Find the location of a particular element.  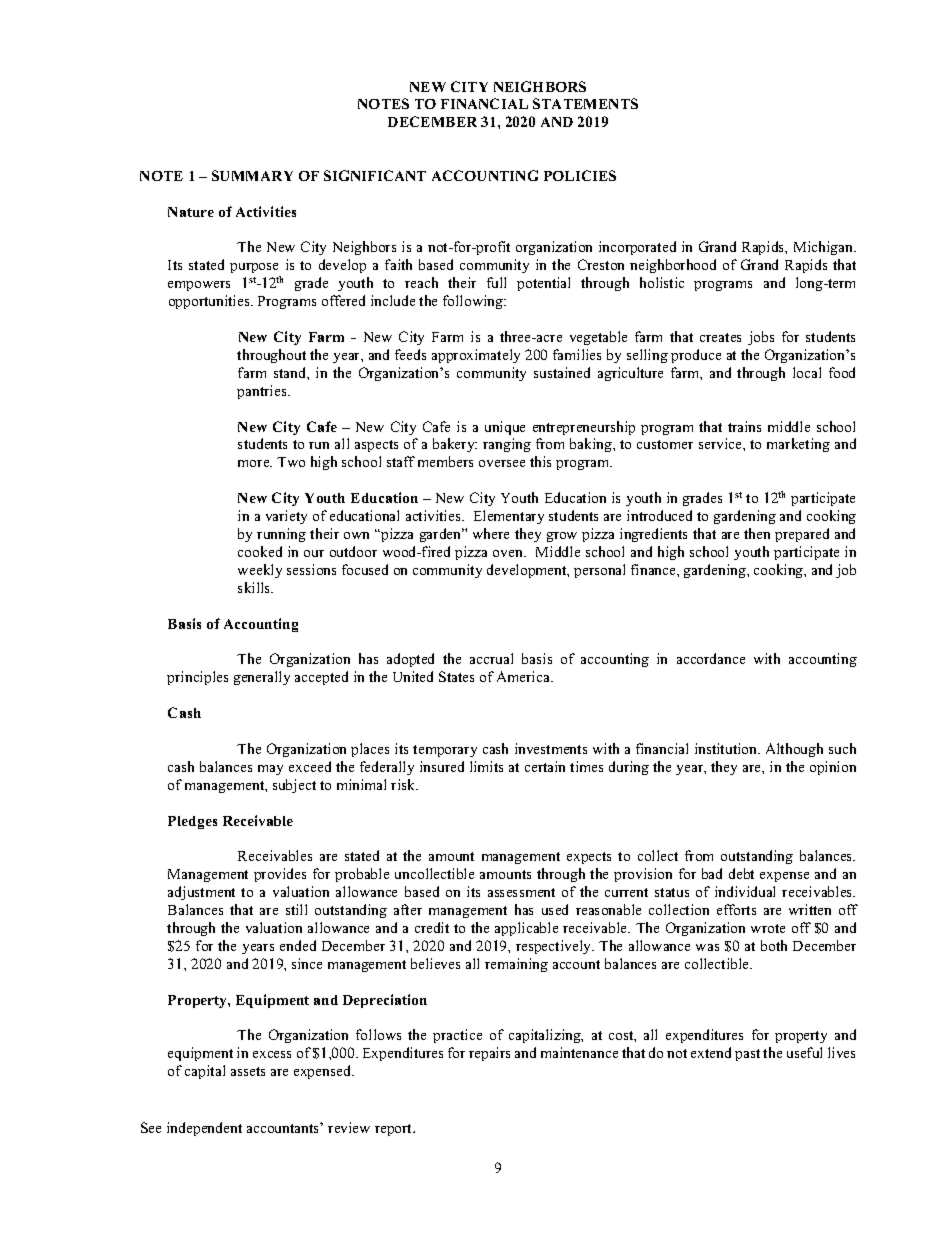

SUMMARY is located at coordinates (252, 175).
